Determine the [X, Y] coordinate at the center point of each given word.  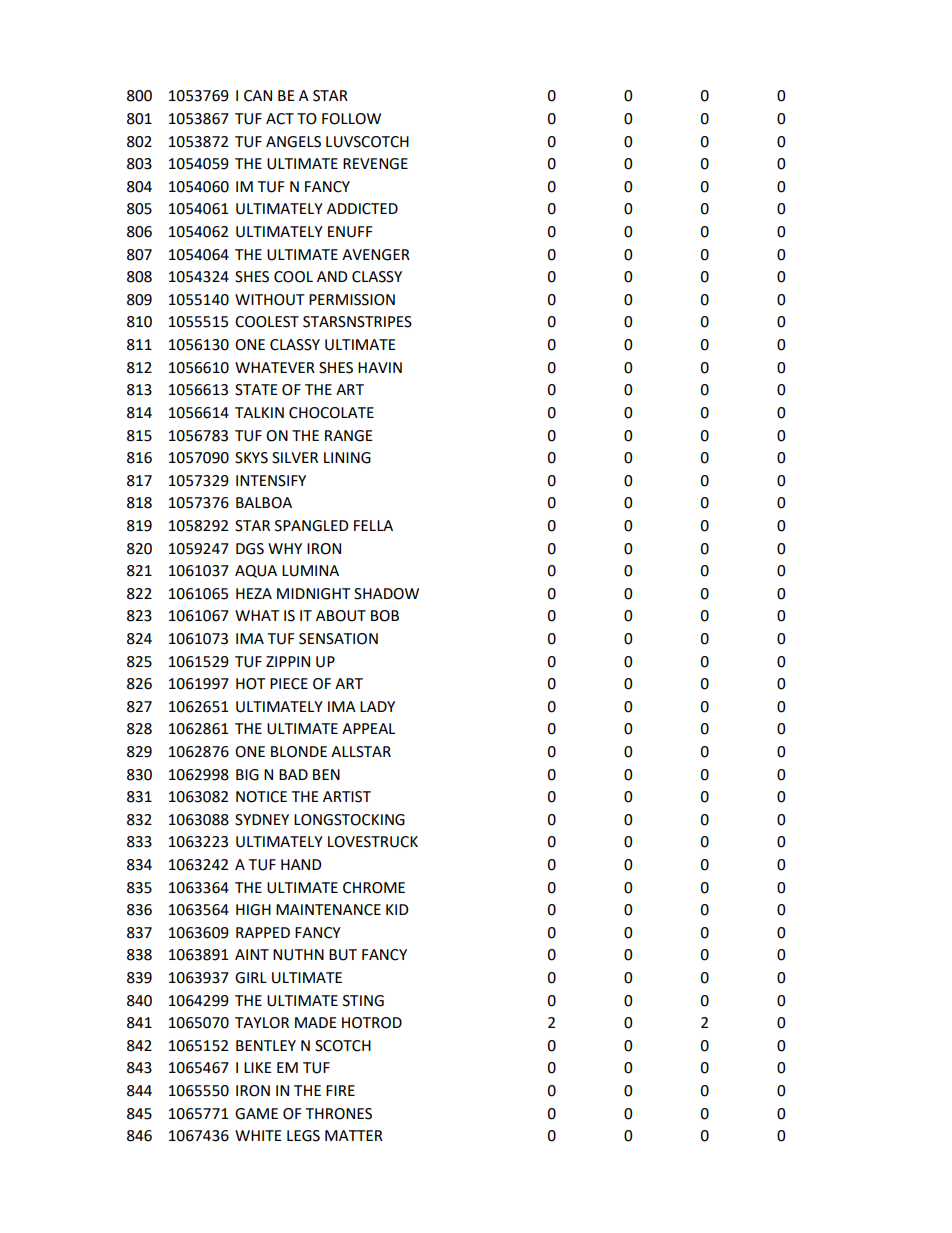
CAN [258, 96]
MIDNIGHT [314, 594]
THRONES [339, 1114]
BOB [385, 616]
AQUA [256, 571]
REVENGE [375, 164]
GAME [256, 1114]
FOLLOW [351, 119]
